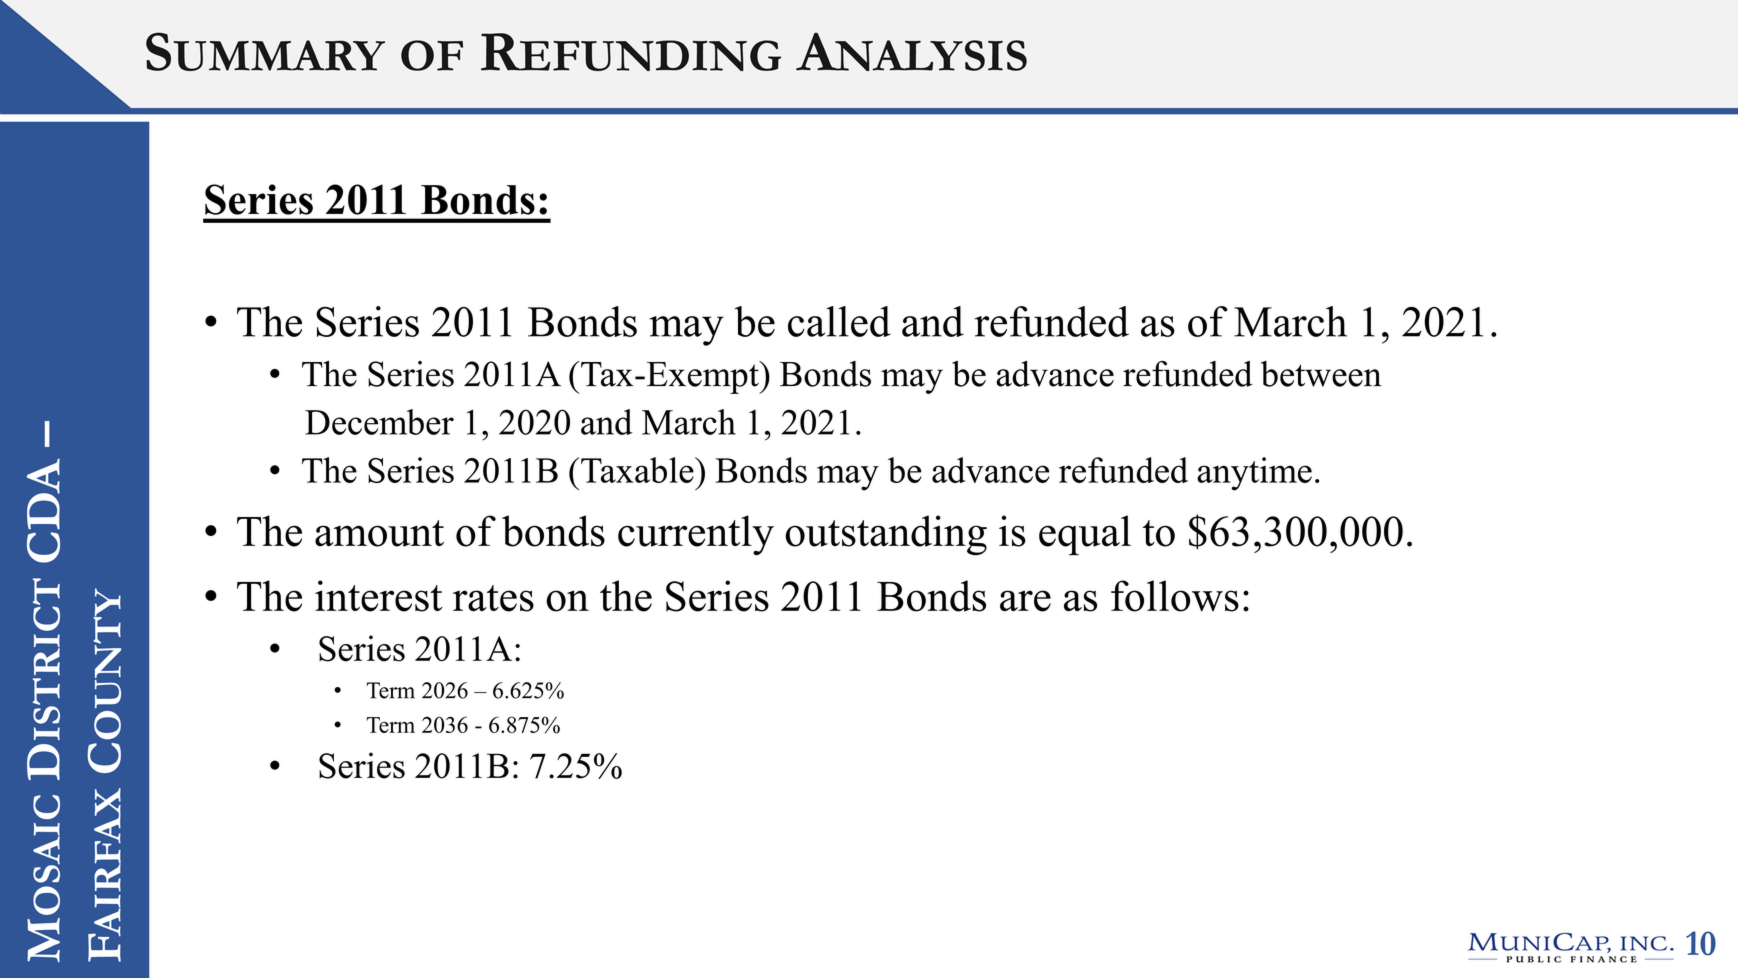  Describe the element at coordinates (1025, 601) in the page. I see `are` at that location.
